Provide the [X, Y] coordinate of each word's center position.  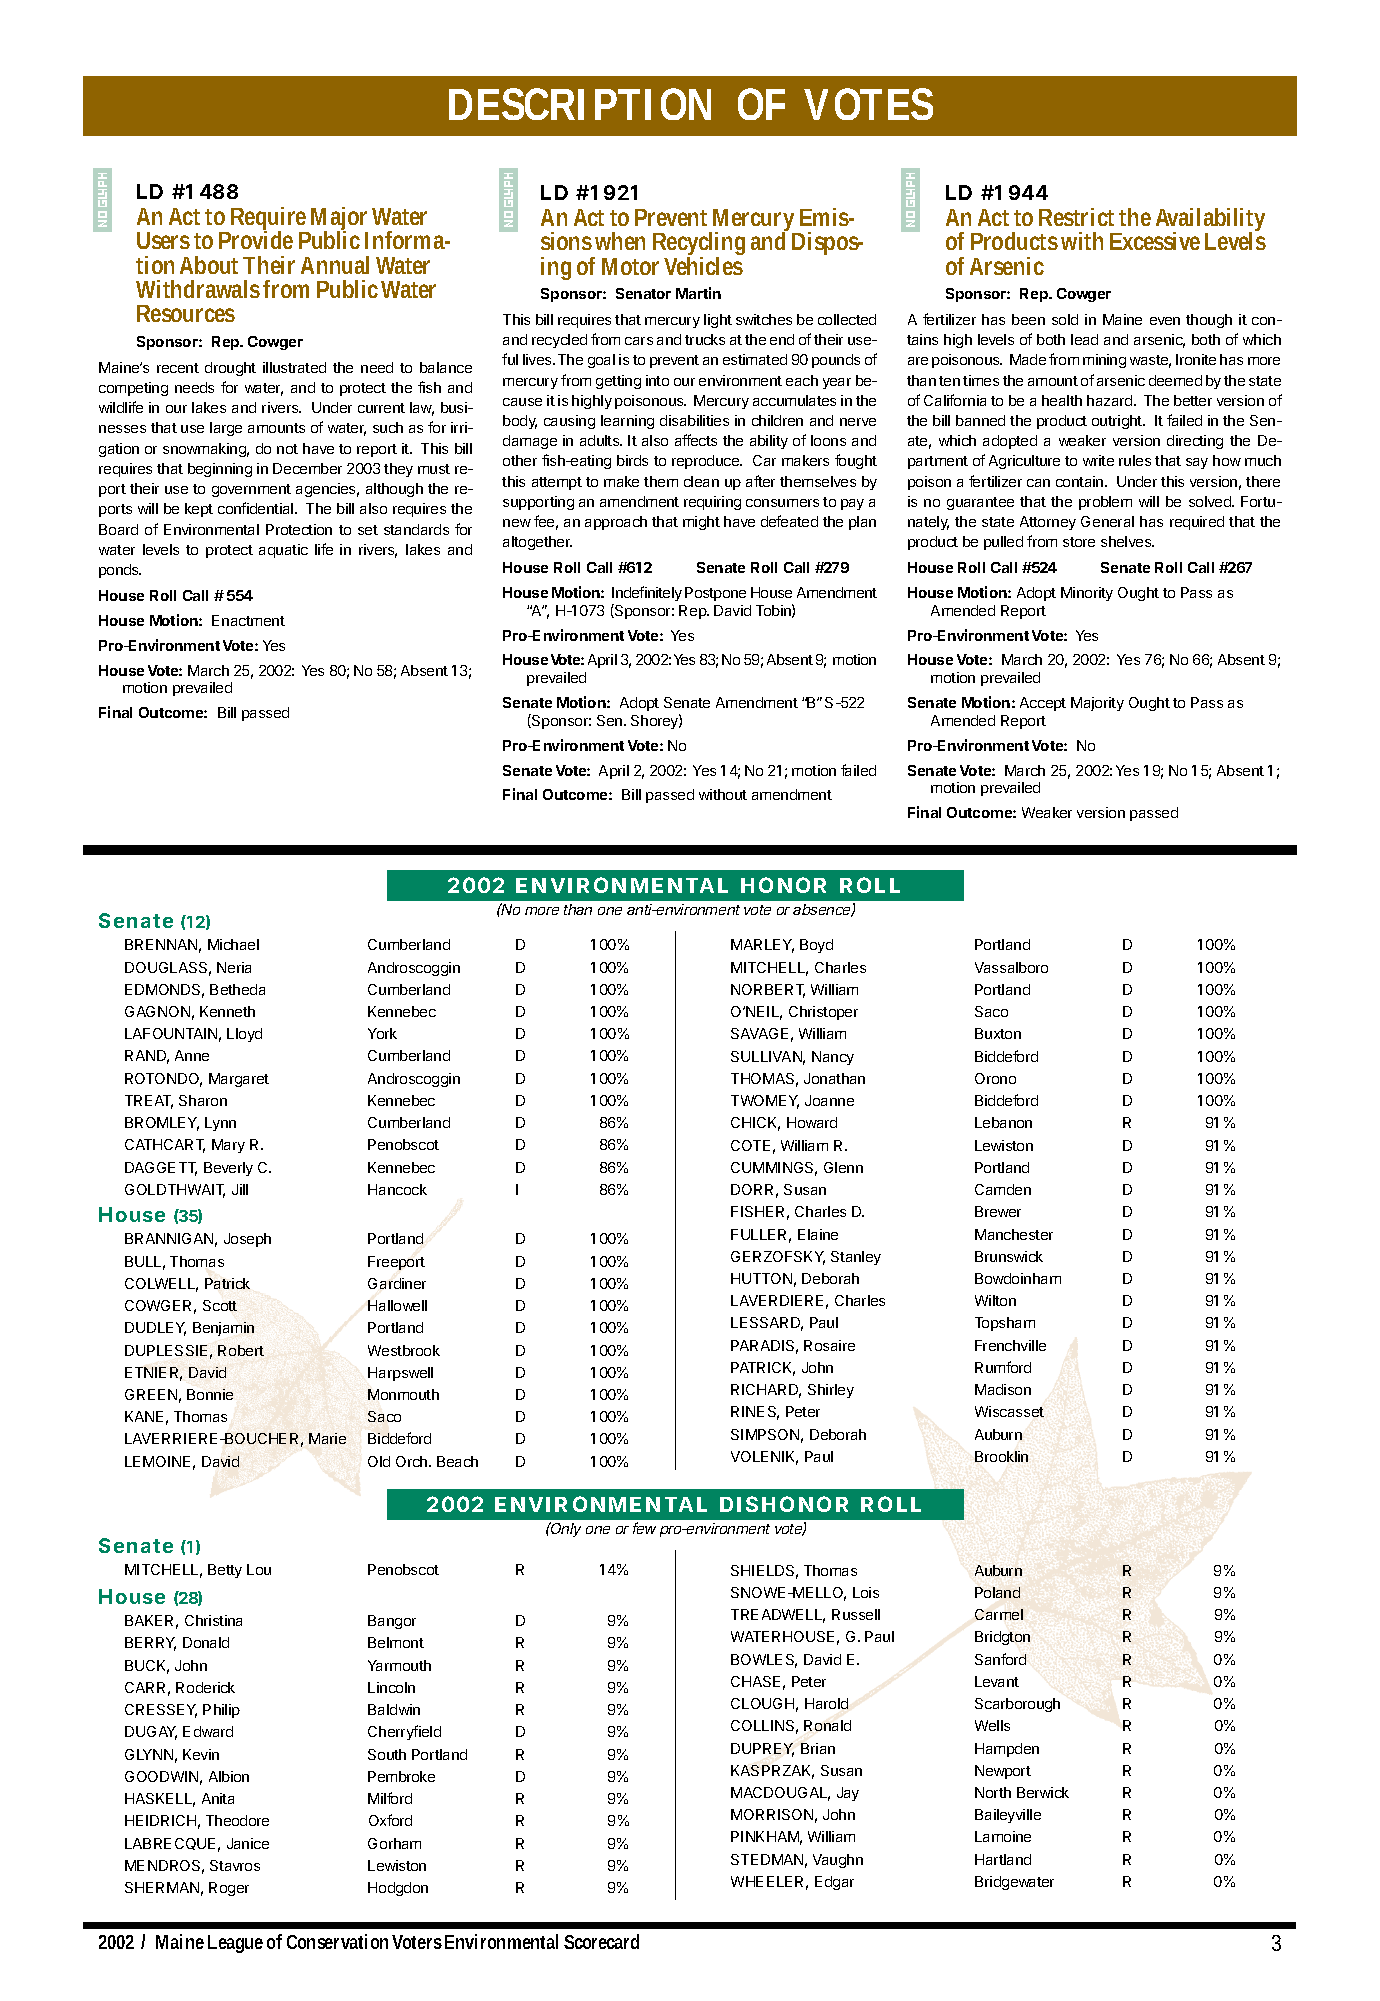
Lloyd [244, 1035]
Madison [1003, 1389]
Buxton [998, 1033]
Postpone [715, 594]
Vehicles [703, 264]
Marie [327, 1438]
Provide [256, 239]
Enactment [248, 620]
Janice [248, 1843]
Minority [1087, 594]
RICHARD [766, 1391]
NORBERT [768, 991]
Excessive [1155, 241]
